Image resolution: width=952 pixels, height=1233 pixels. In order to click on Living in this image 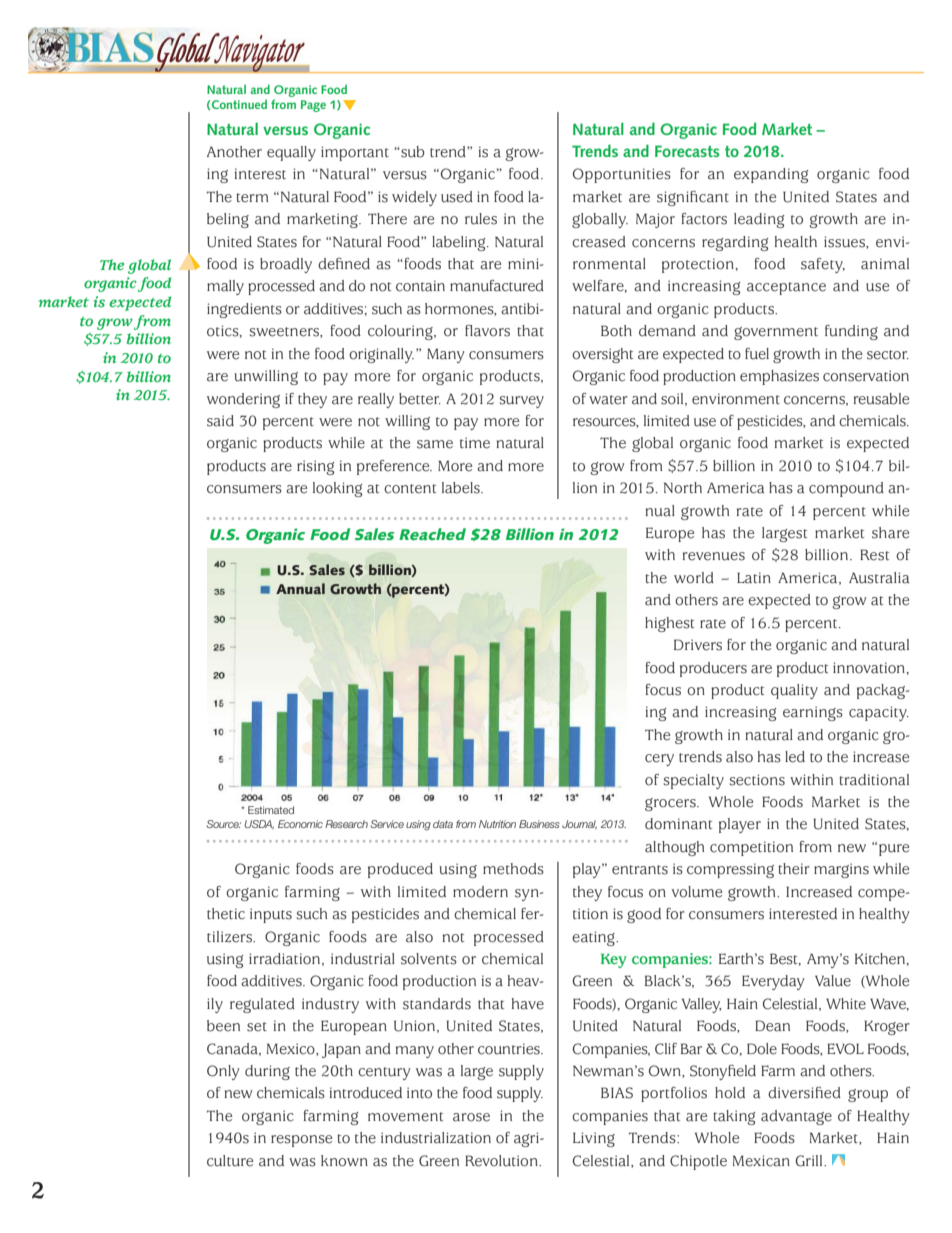, I will do `click(594, 1139)`.
